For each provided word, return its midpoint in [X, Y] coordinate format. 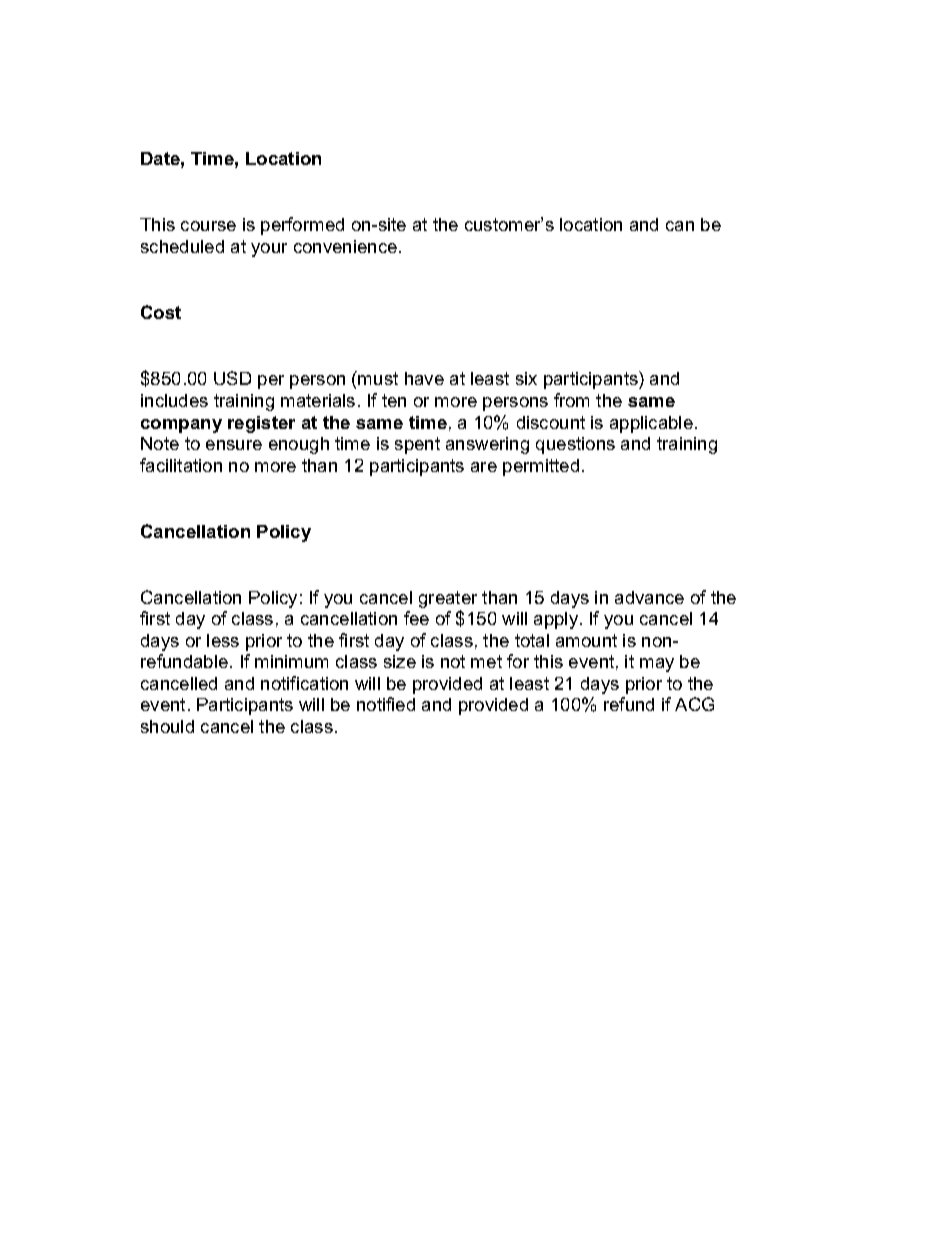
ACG [694, 704]
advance [649, 597]
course [208, 226]
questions [575, 445]
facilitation [181, 465]
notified [386, 704]
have [424, 378]
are [484, 467]
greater [448, 599]
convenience [345, 246]
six [526, 378]
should [167, 726]
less [223, 640]
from [571, 400]
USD [232, 378]
